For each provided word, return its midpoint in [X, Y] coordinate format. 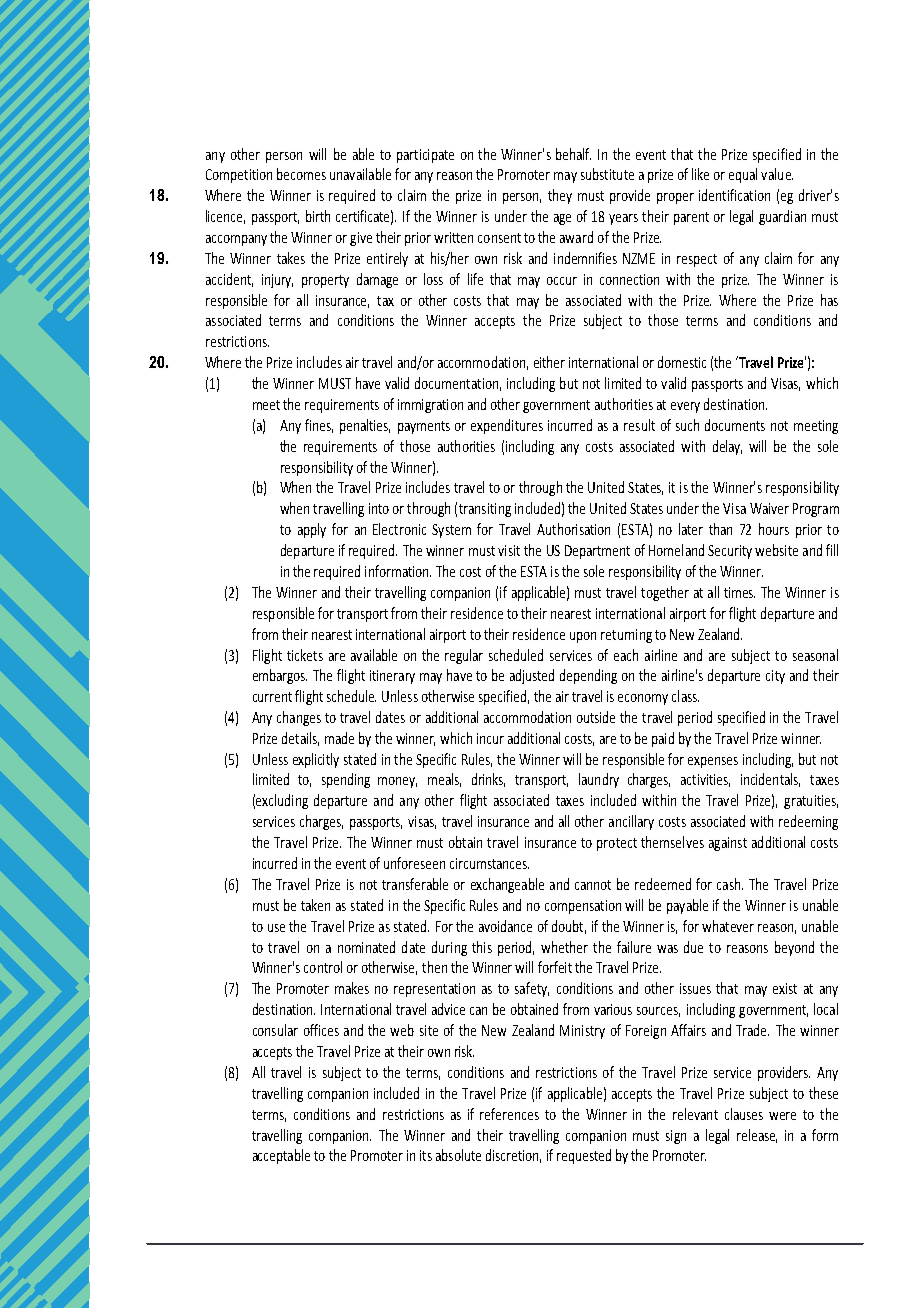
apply [312, 530]
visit [509, 550]
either [549, 362]
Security [730, 552]
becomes [301, 174]
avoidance [505, 926]
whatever [728, 926]
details [300, 739]
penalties [365, 426]
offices [321, 1030]
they [560, 196]
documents [735, 425]
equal [743, 175]
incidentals [770, 780]
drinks [488, 780]
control [323, 967]
